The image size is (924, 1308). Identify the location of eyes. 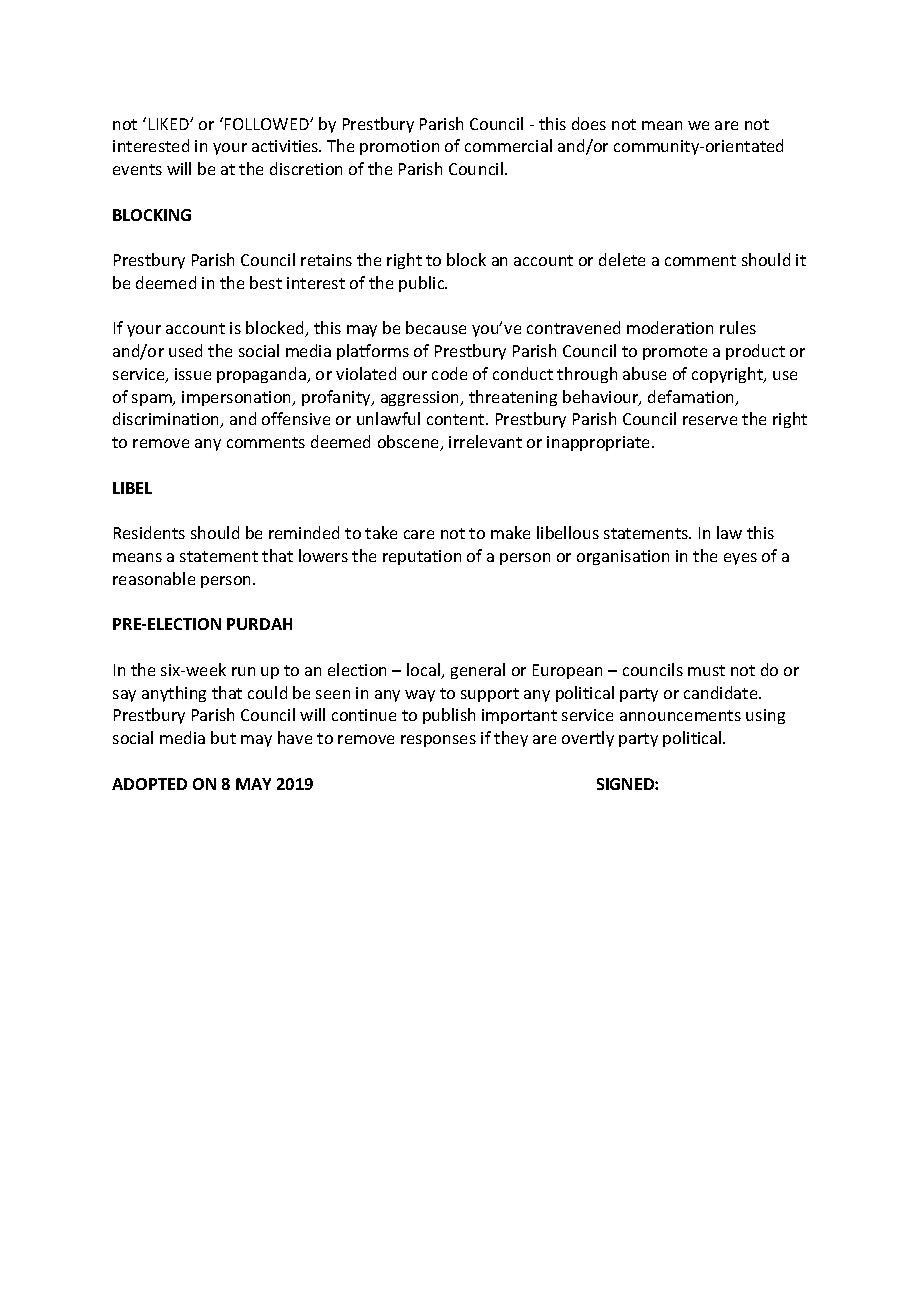
(740, 559).
